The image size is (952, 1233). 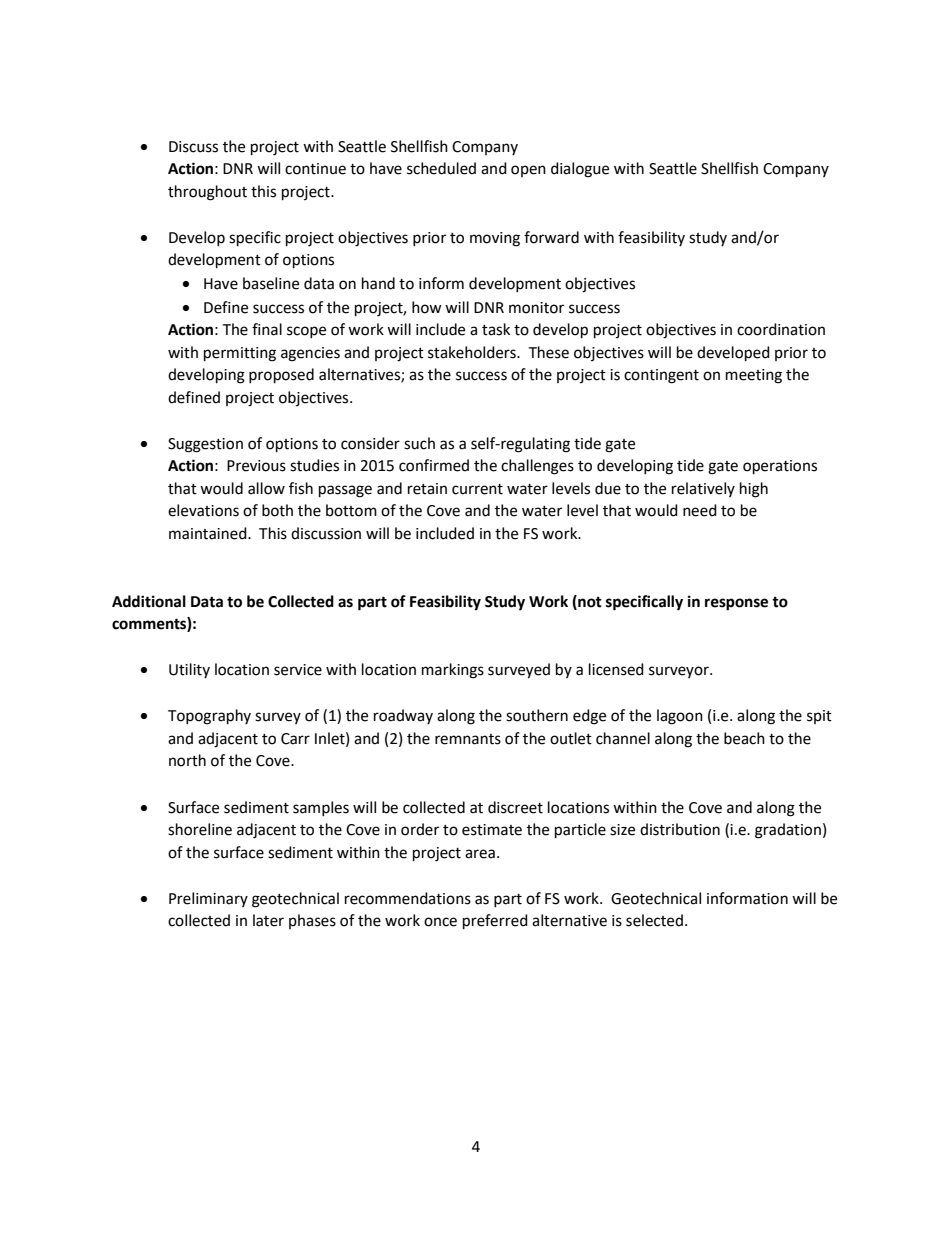 What do you see at coordinates (240, 354) in the page?
I see `permitting` at bounding box center [240, 354].
